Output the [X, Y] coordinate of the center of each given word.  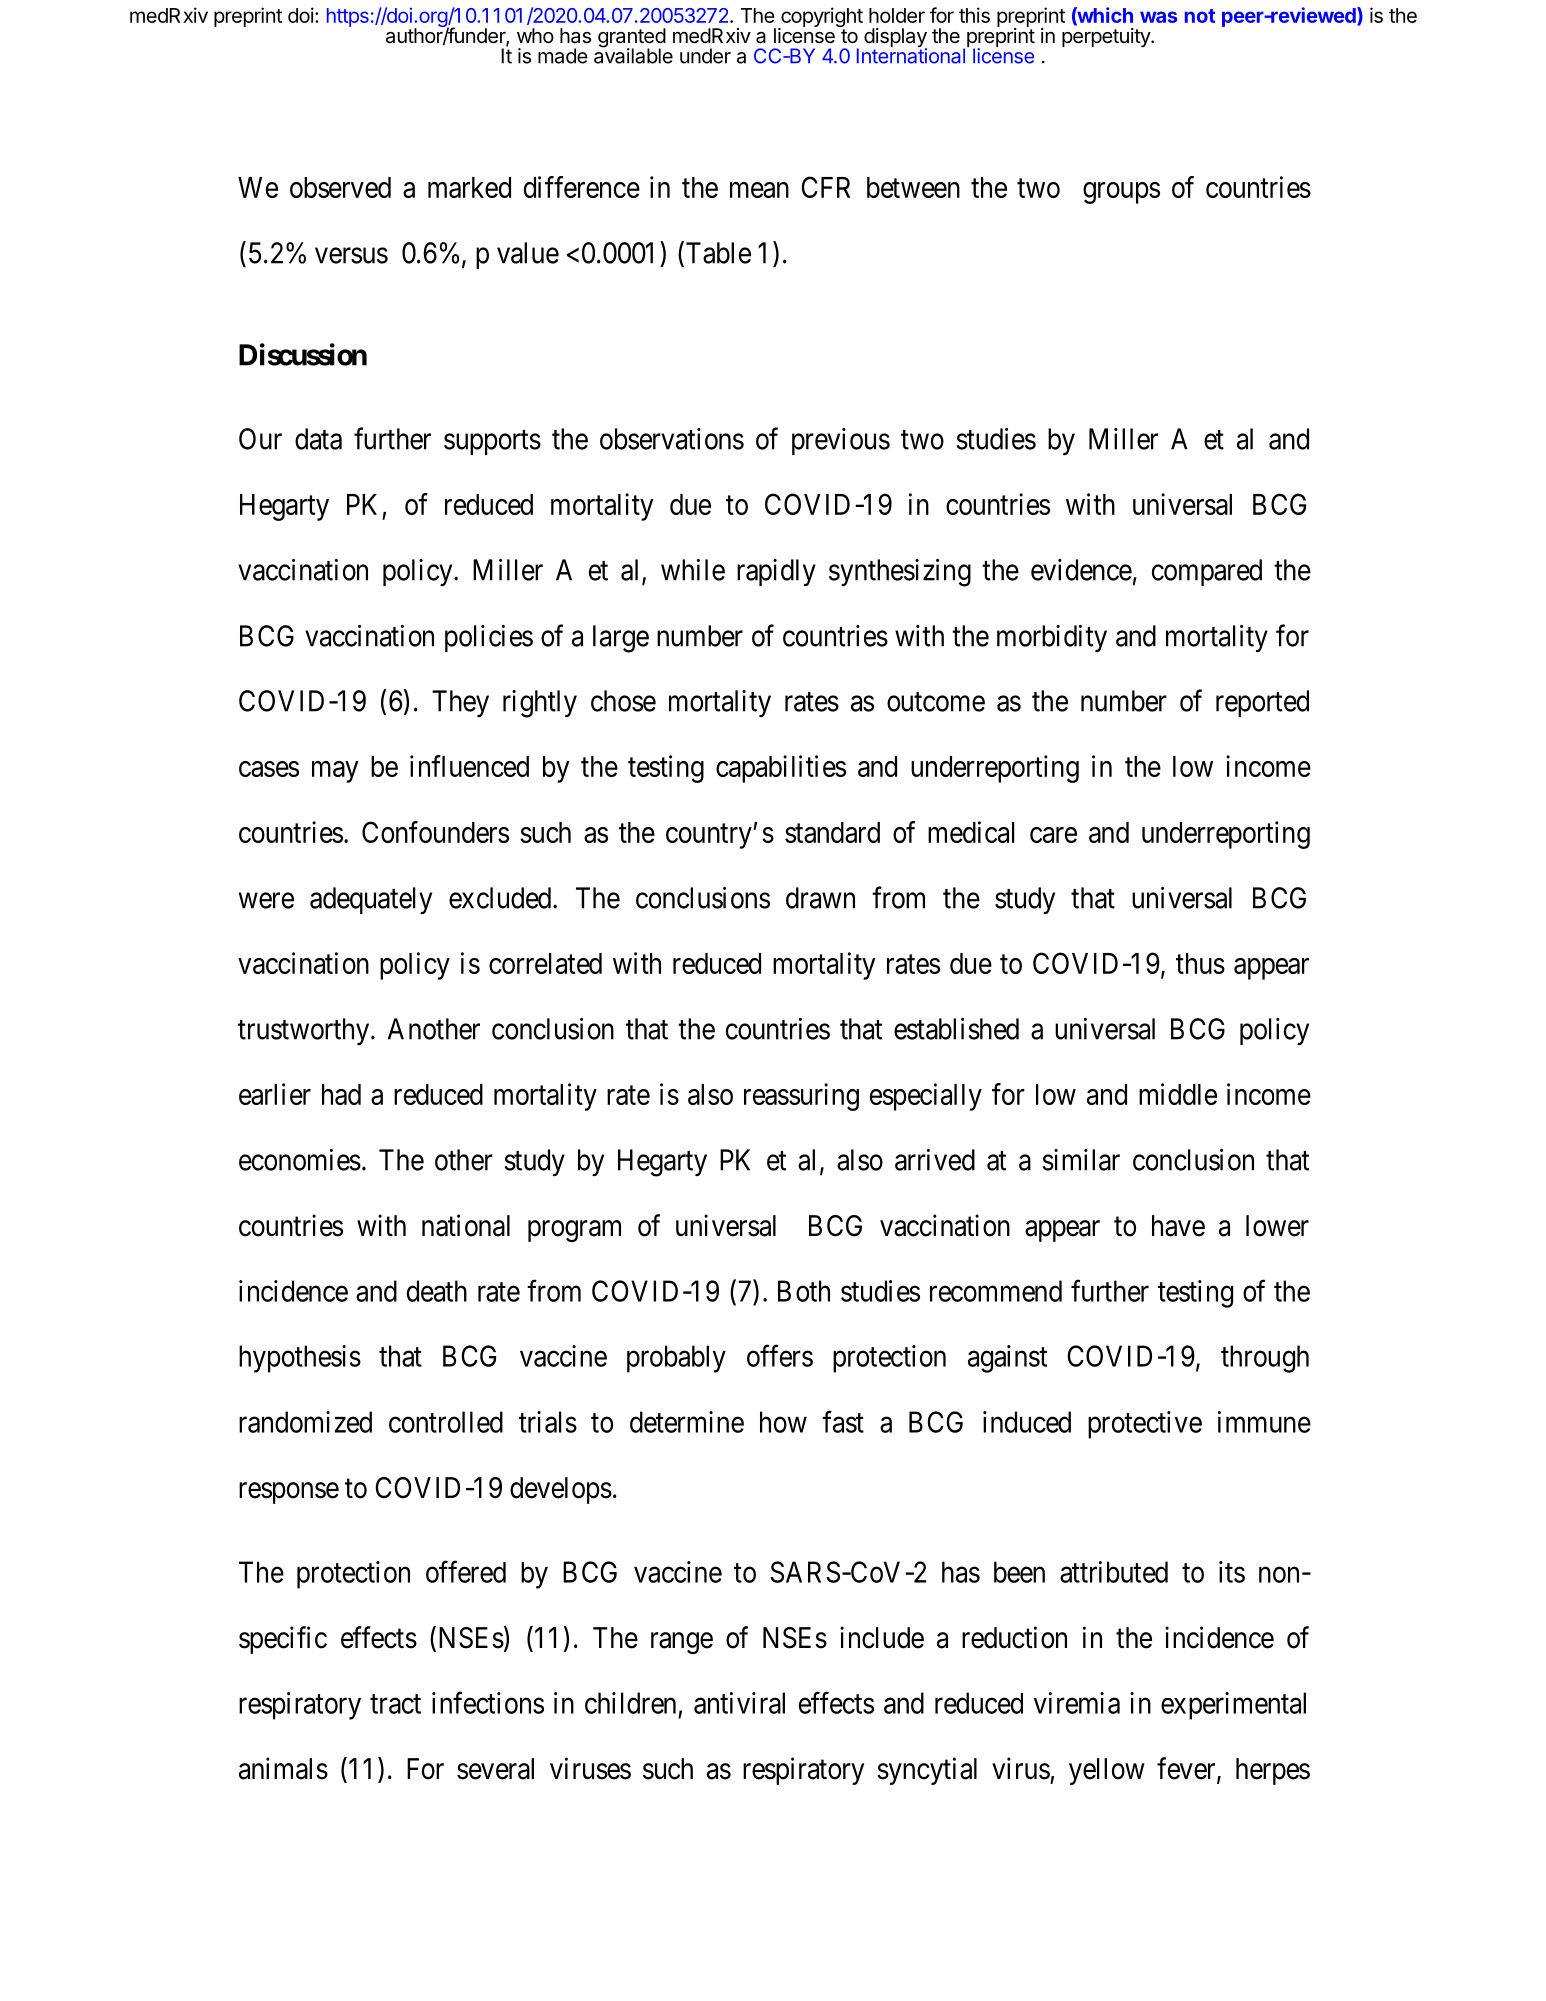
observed [340, 187]
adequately [371, 900]
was [1158, 17]
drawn [820, 898]
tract [395, 1704]
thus [1200, 963]
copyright [821, 18]
